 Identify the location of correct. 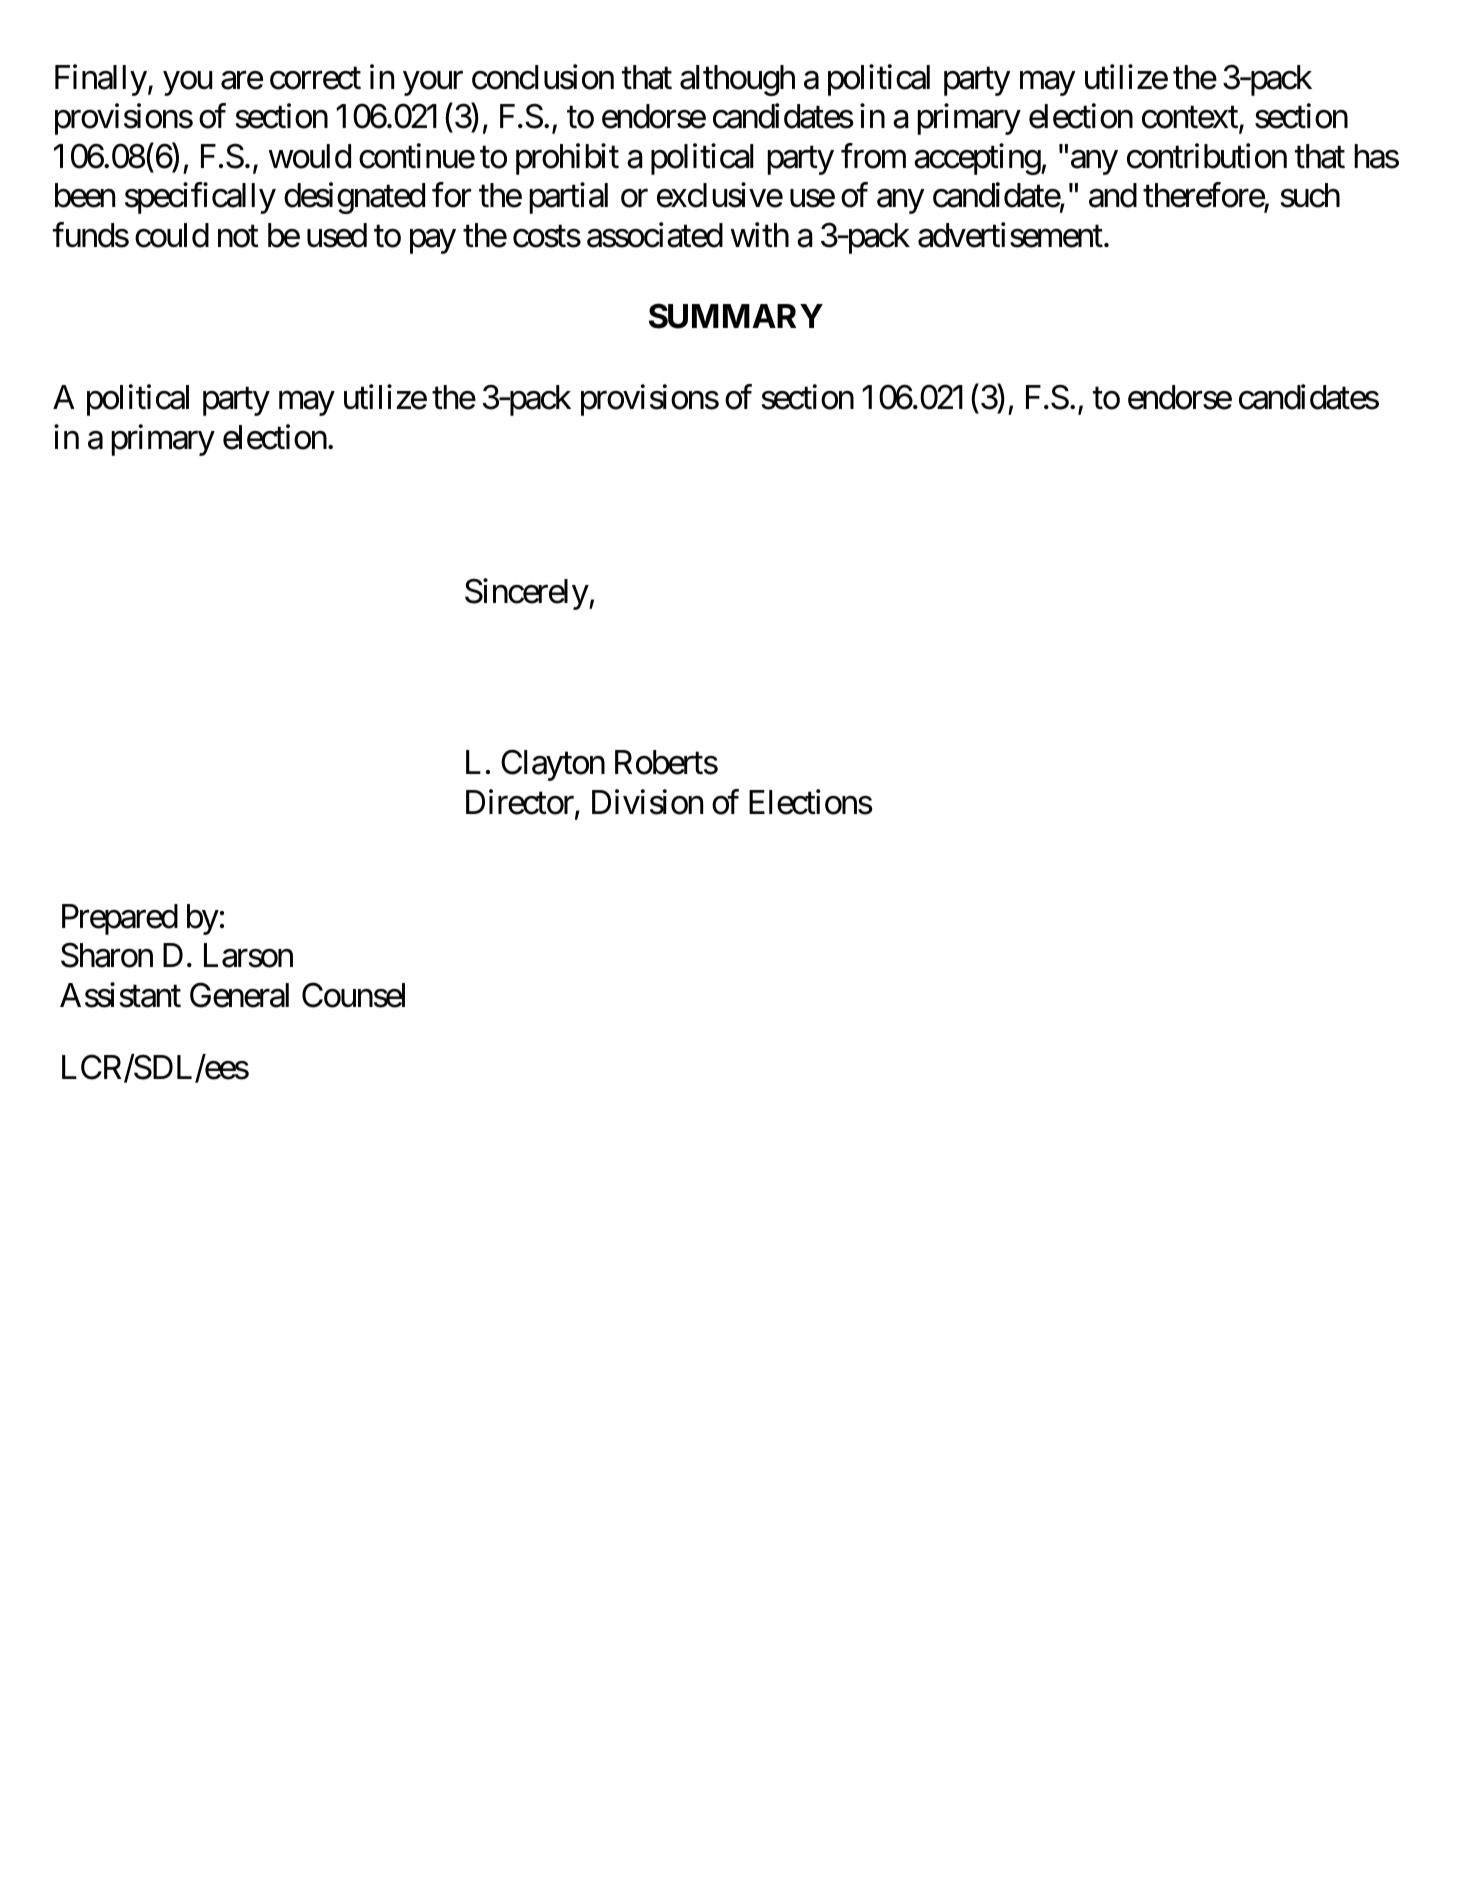
(315, 79).
